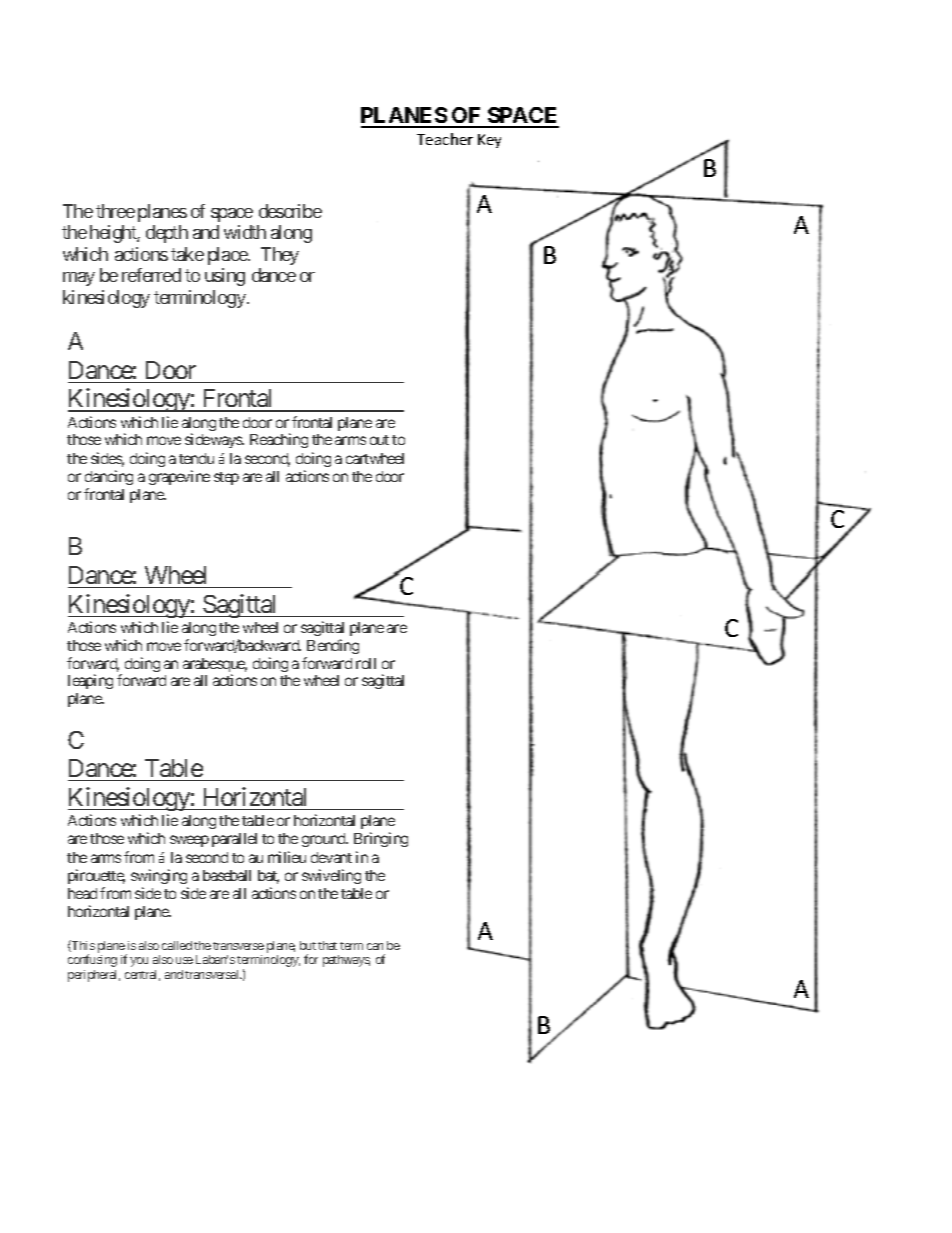  What do you see at coordinates (167, 234) in the document?
I see `depth` at bounding box center [167, 234].
